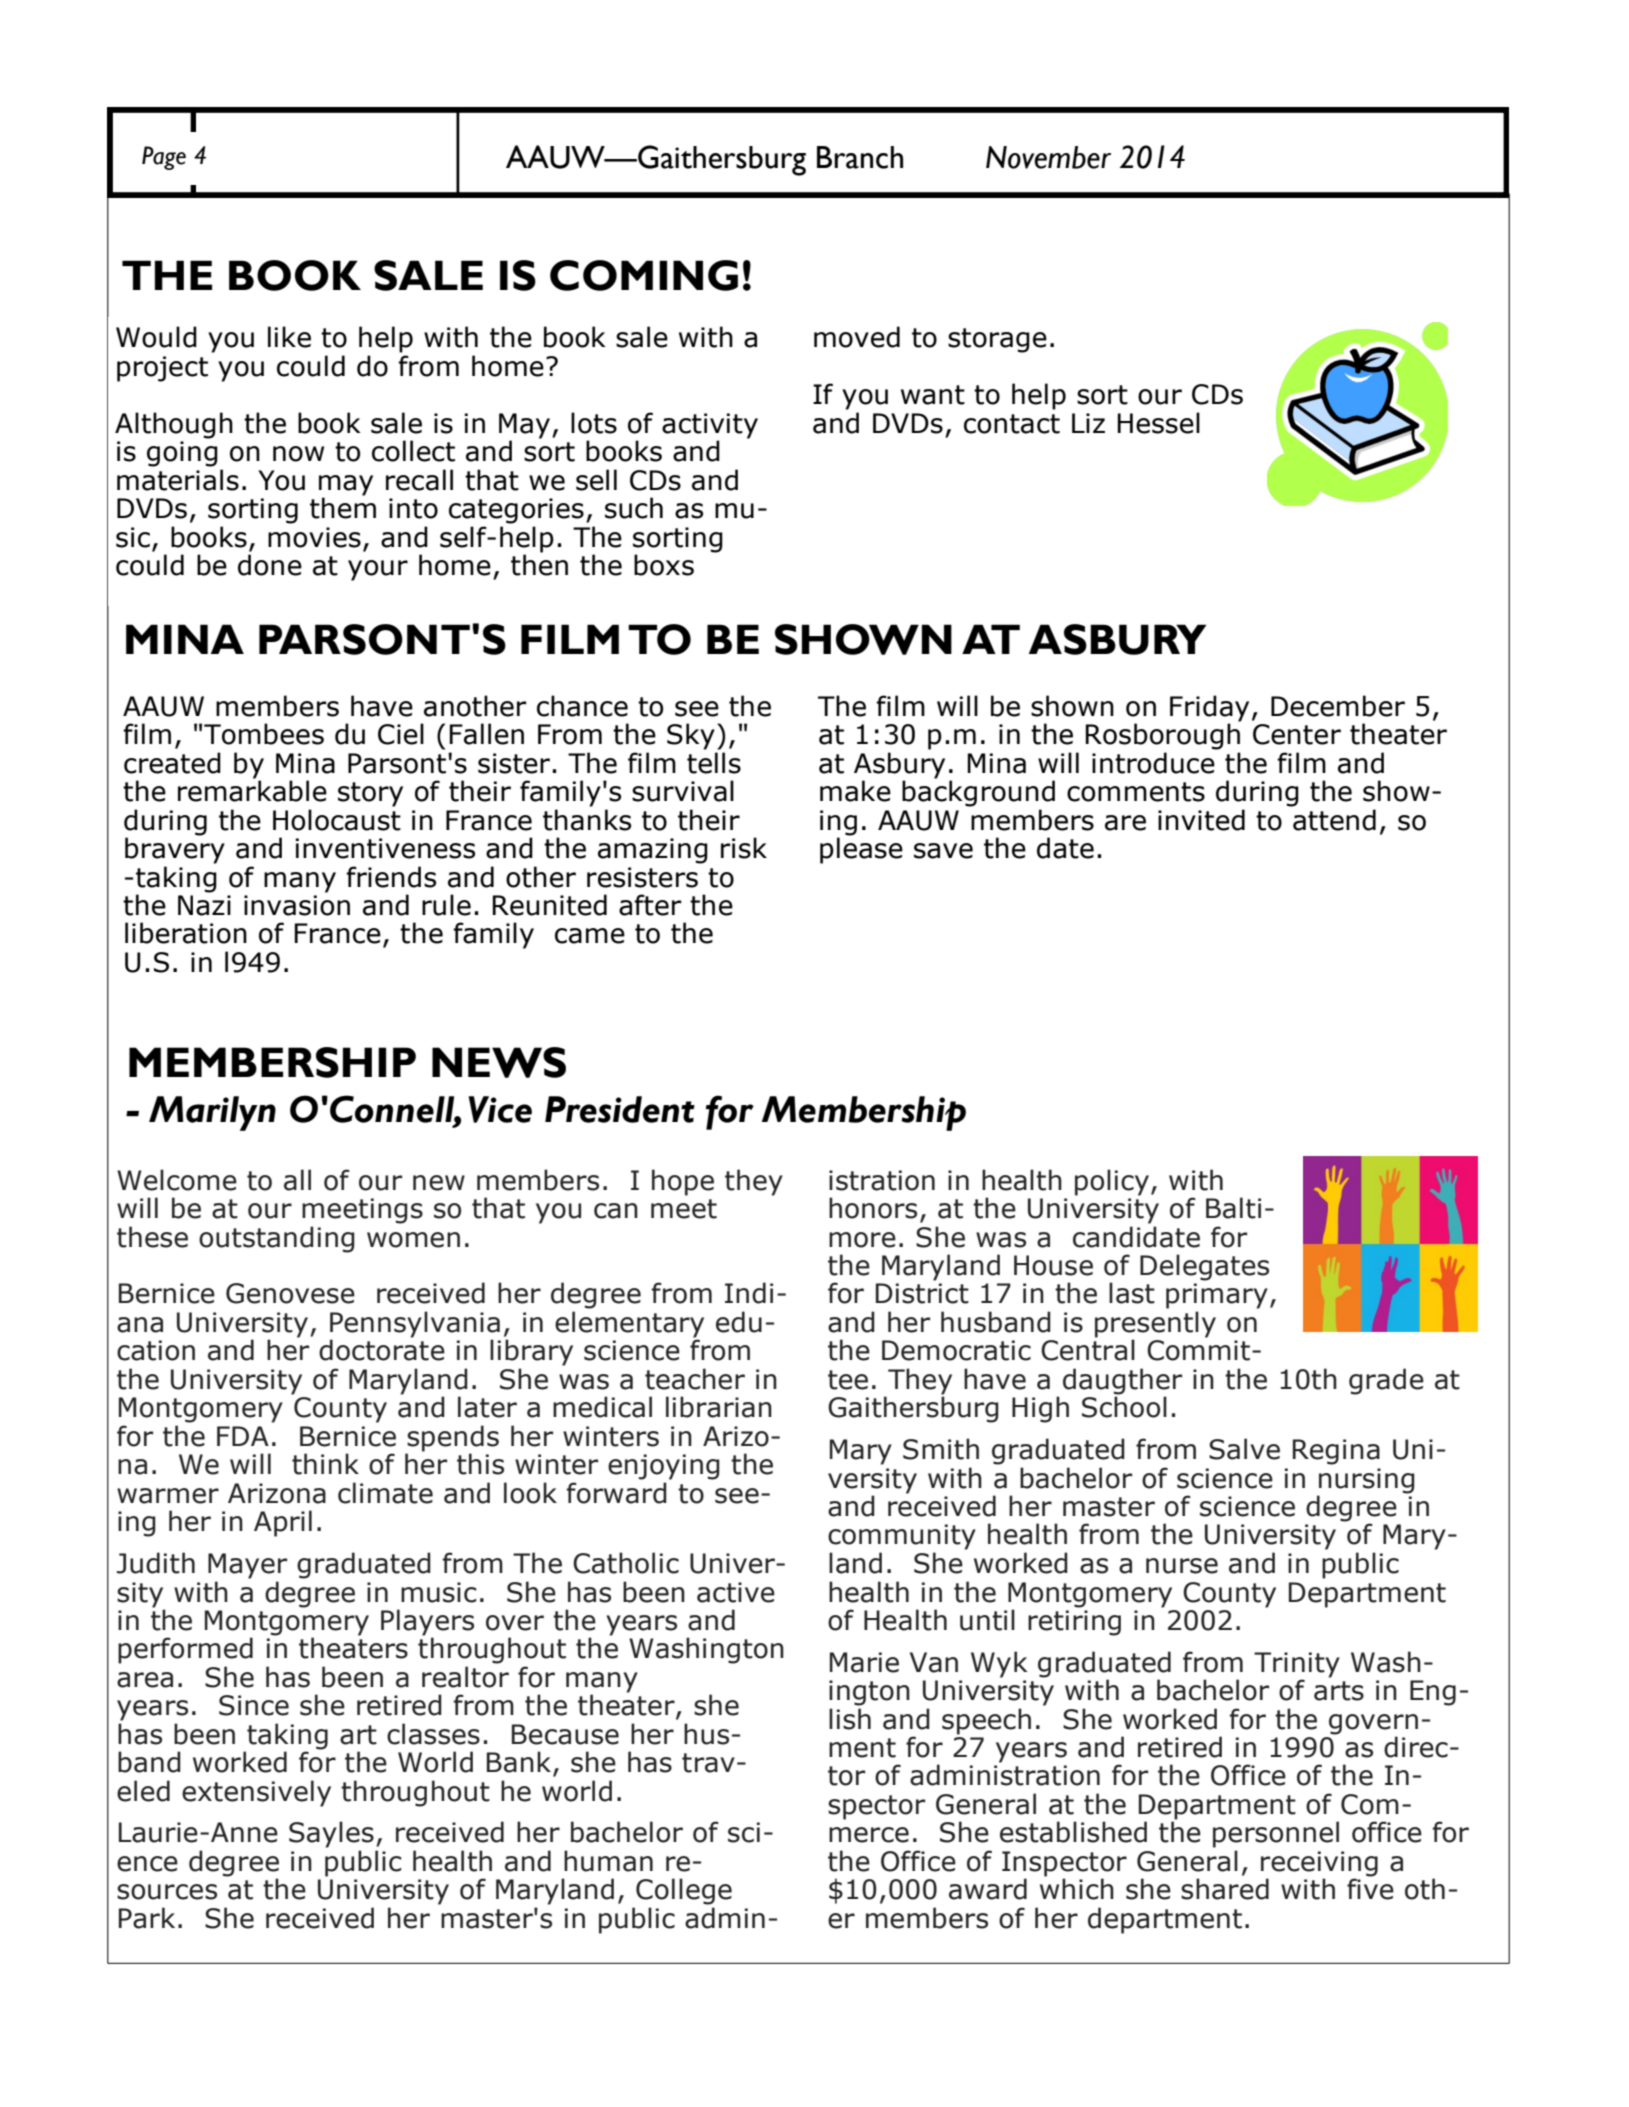 The width and height of the screenshot is (1629, 2107). What do you see at coordinates (331, 1834) in the screenshot?
I see `Sayles` at bounding box center [331, 1834].
